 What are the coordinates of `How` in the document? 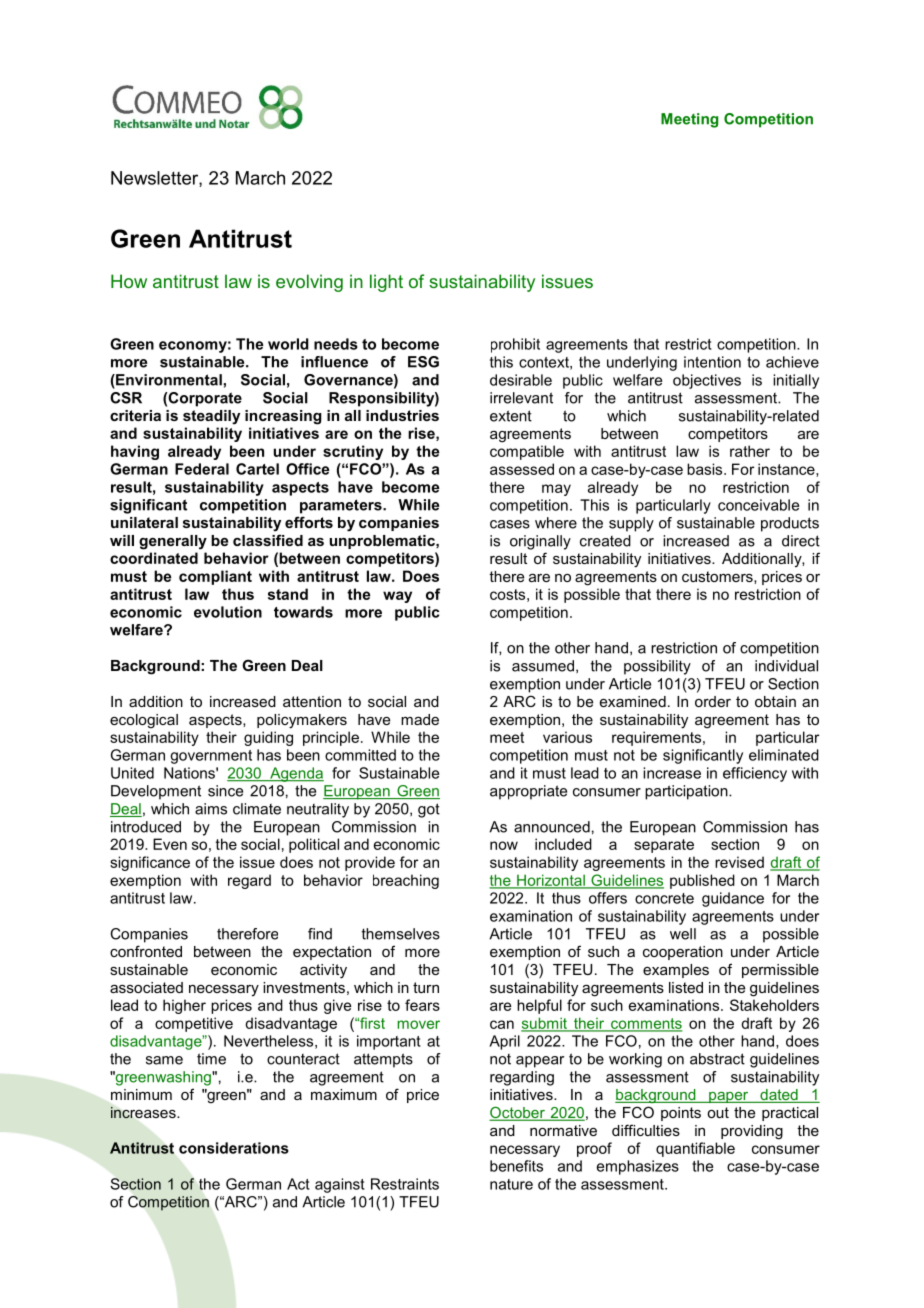 It's located at (129, 281).
